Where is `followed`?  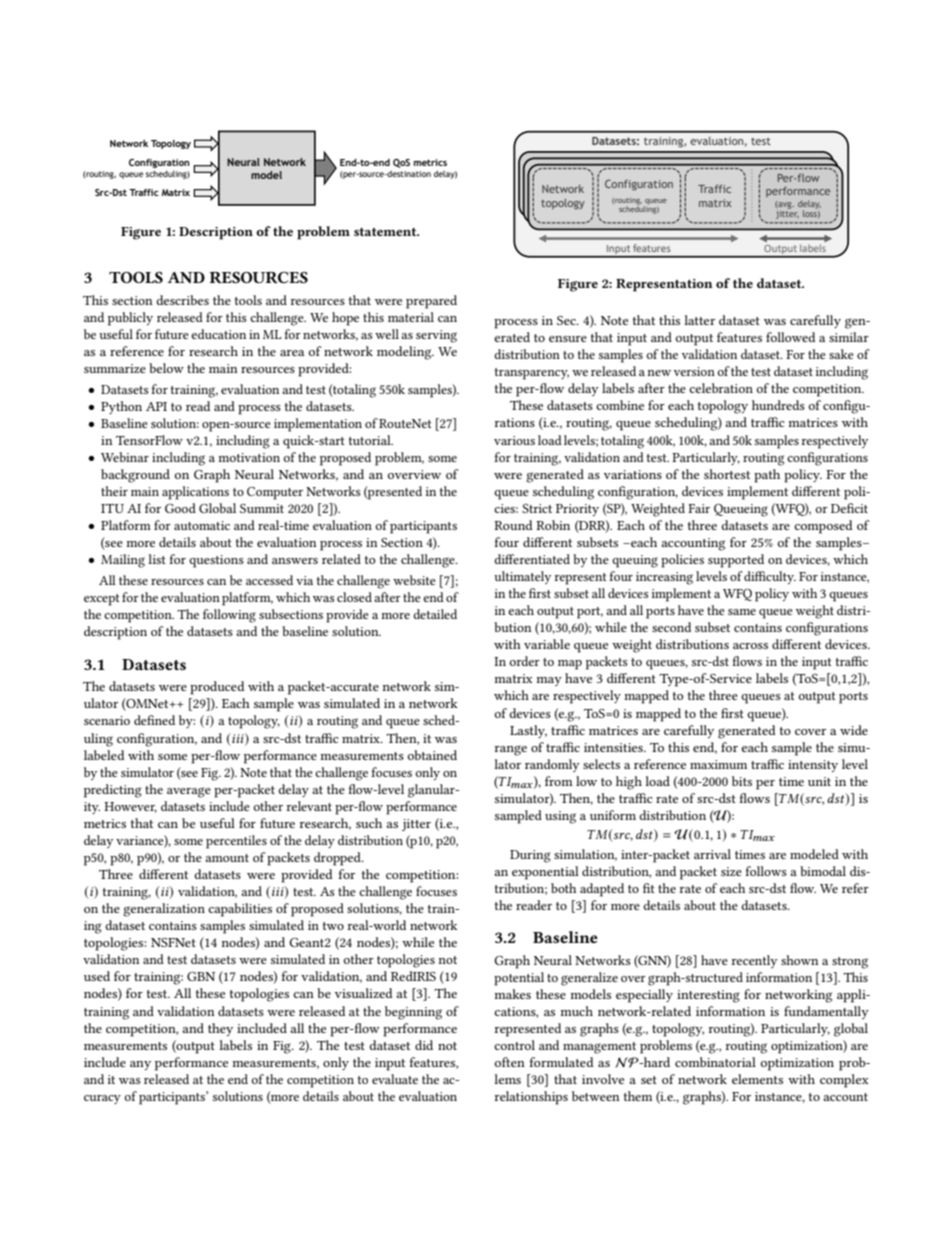 followed is located at coordinates (790, 337).
